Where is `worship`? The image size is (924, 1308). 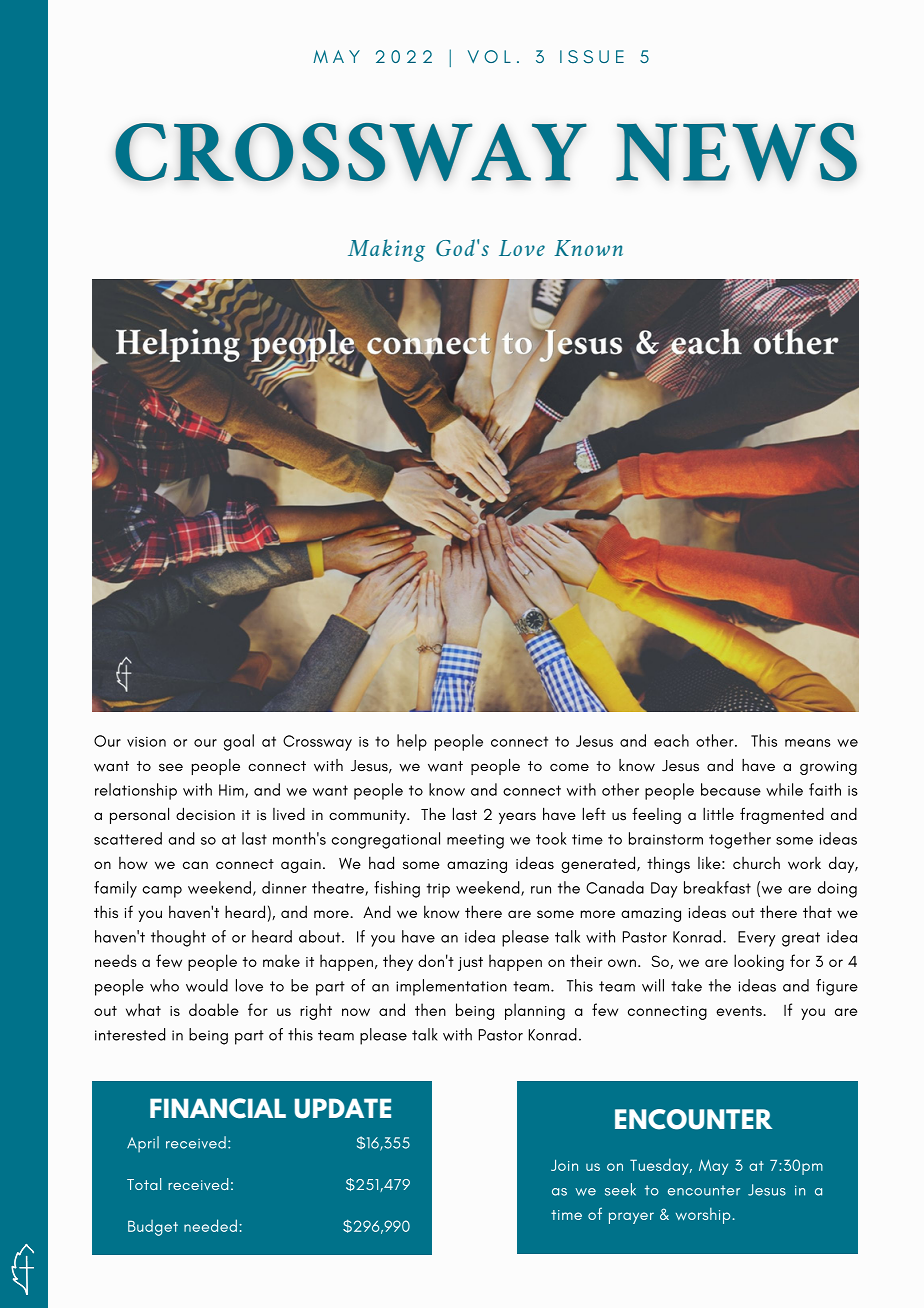 worship is located at coordinates (703, 1216).
